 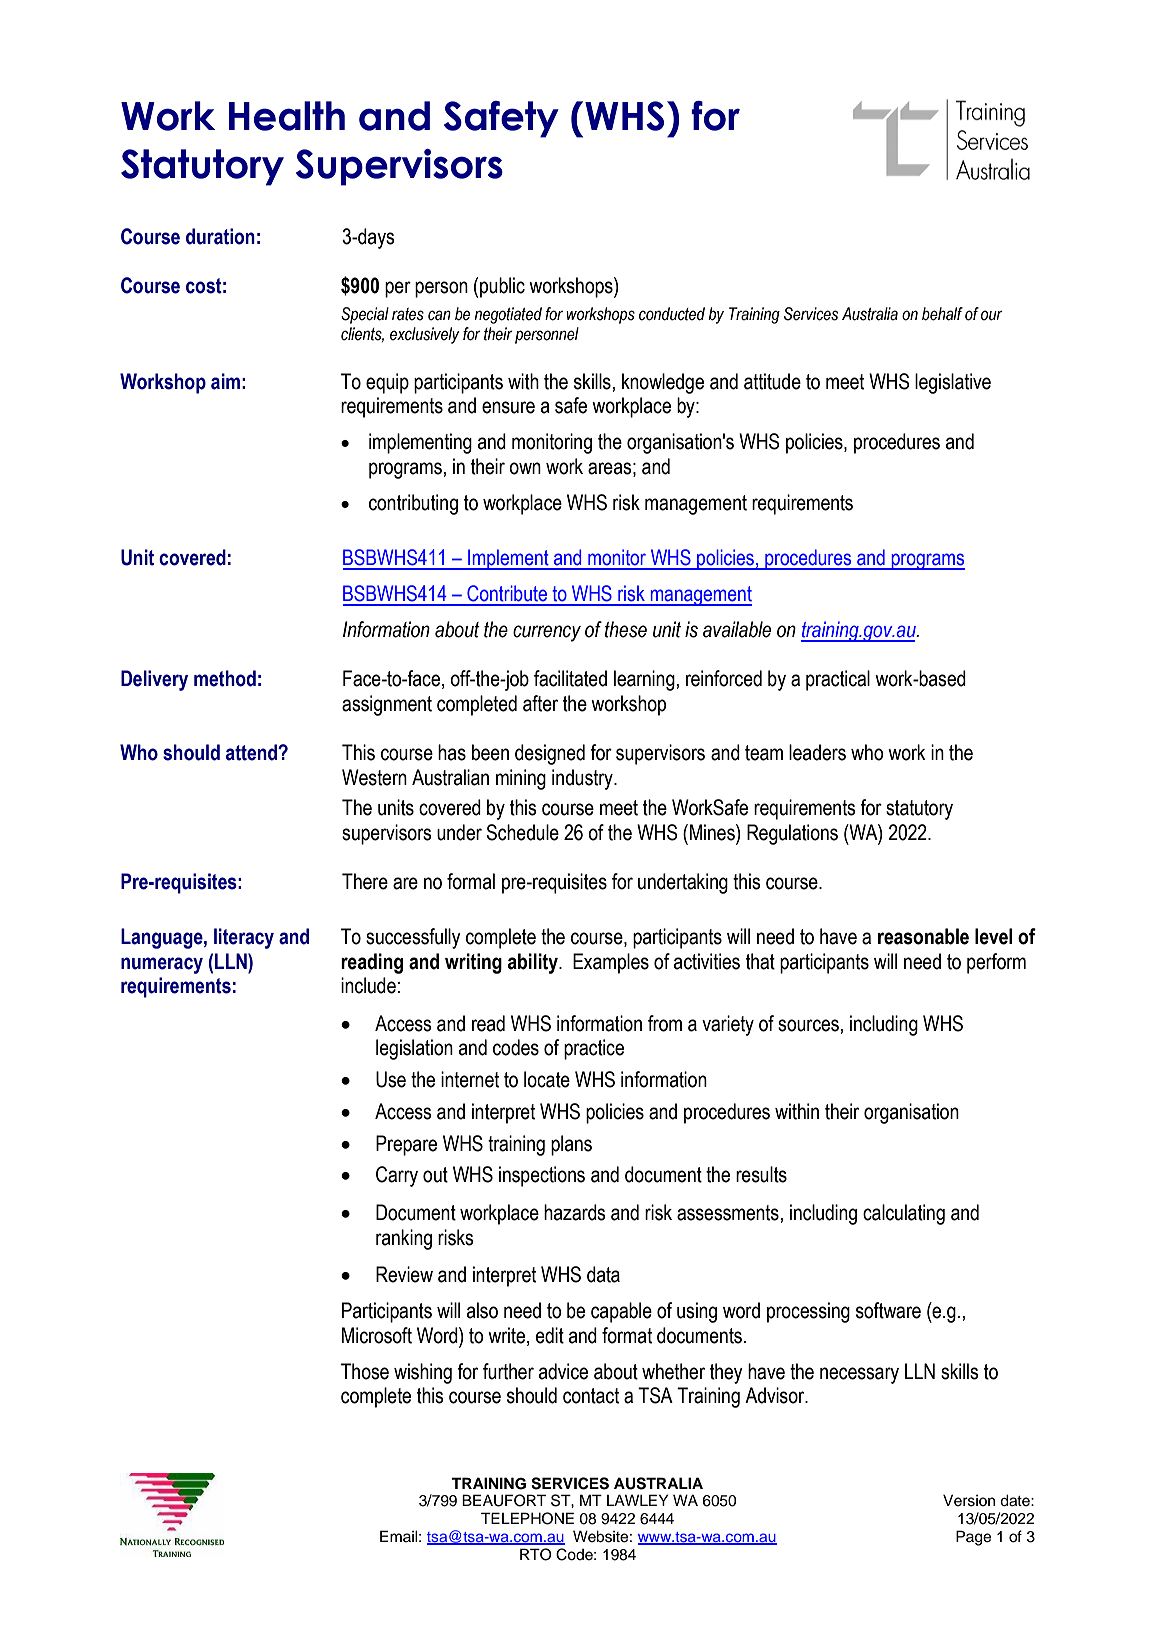 What do you see at coordinates (244, 938) in the screenshot?
I see `literacy` at bounding box center [244, 938].
